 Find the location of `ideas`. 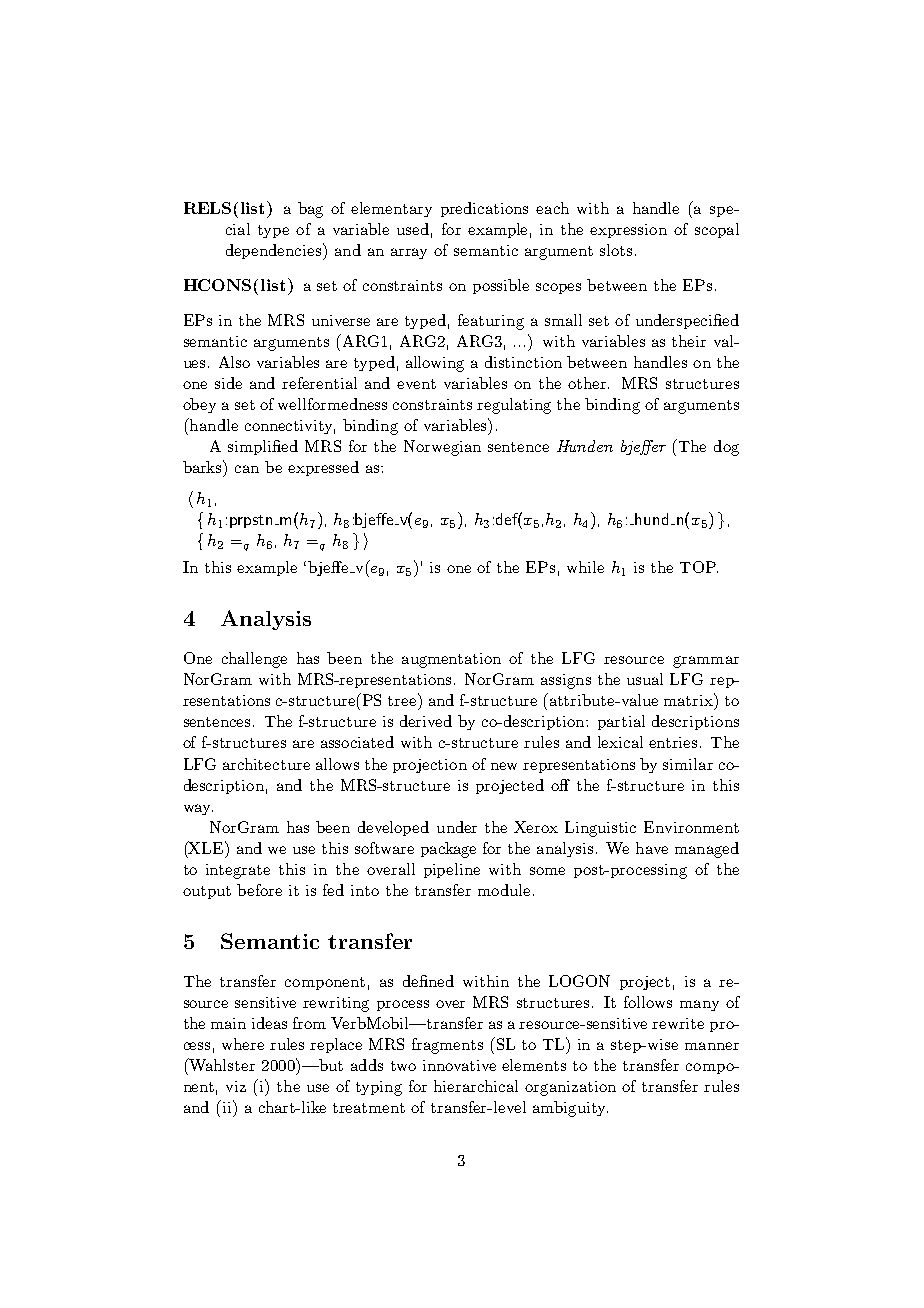

ideas is located at coordinates (269, 1023).
